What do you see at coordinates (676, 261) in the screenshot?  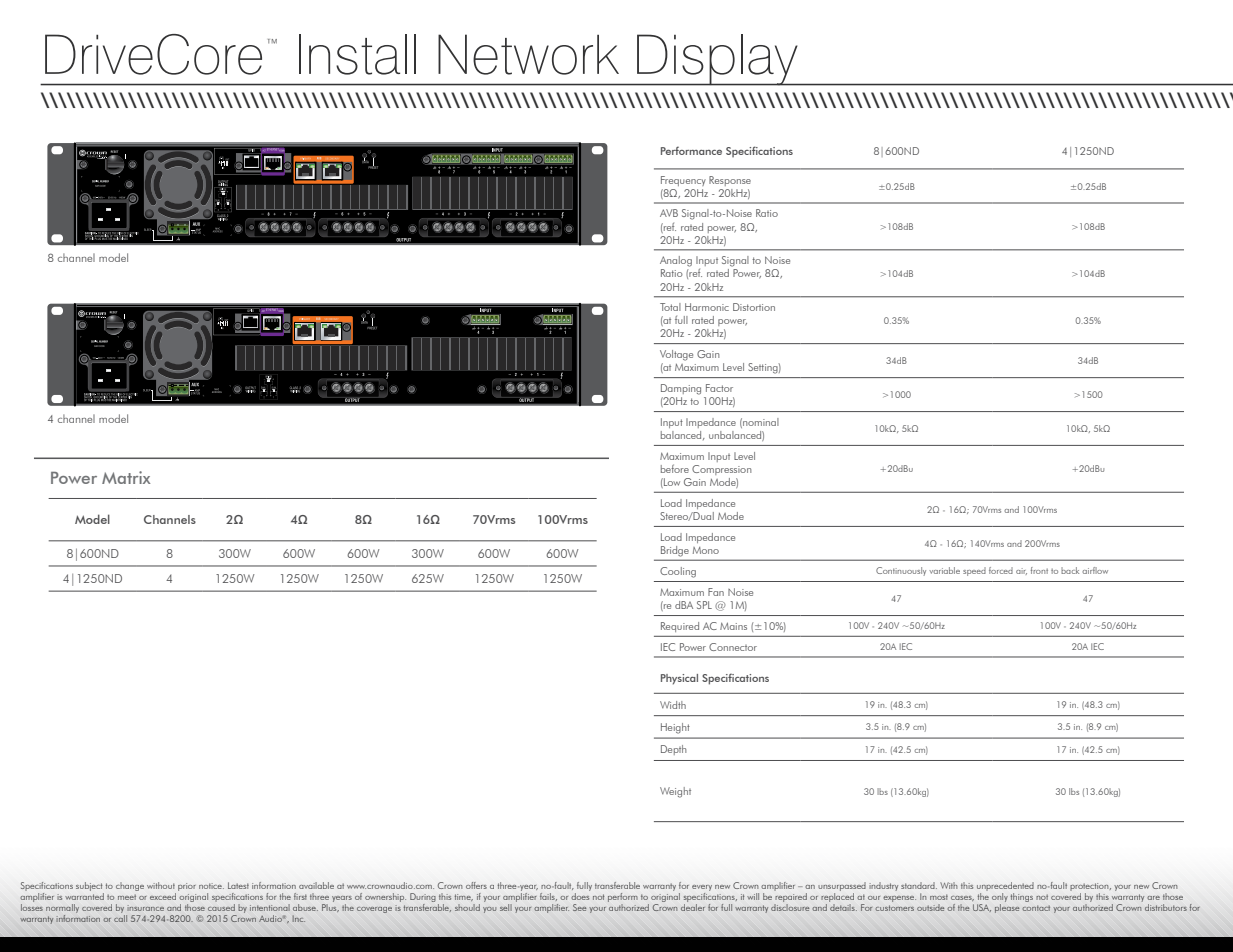 I see `Analog` at bounding box center [676, 261].
